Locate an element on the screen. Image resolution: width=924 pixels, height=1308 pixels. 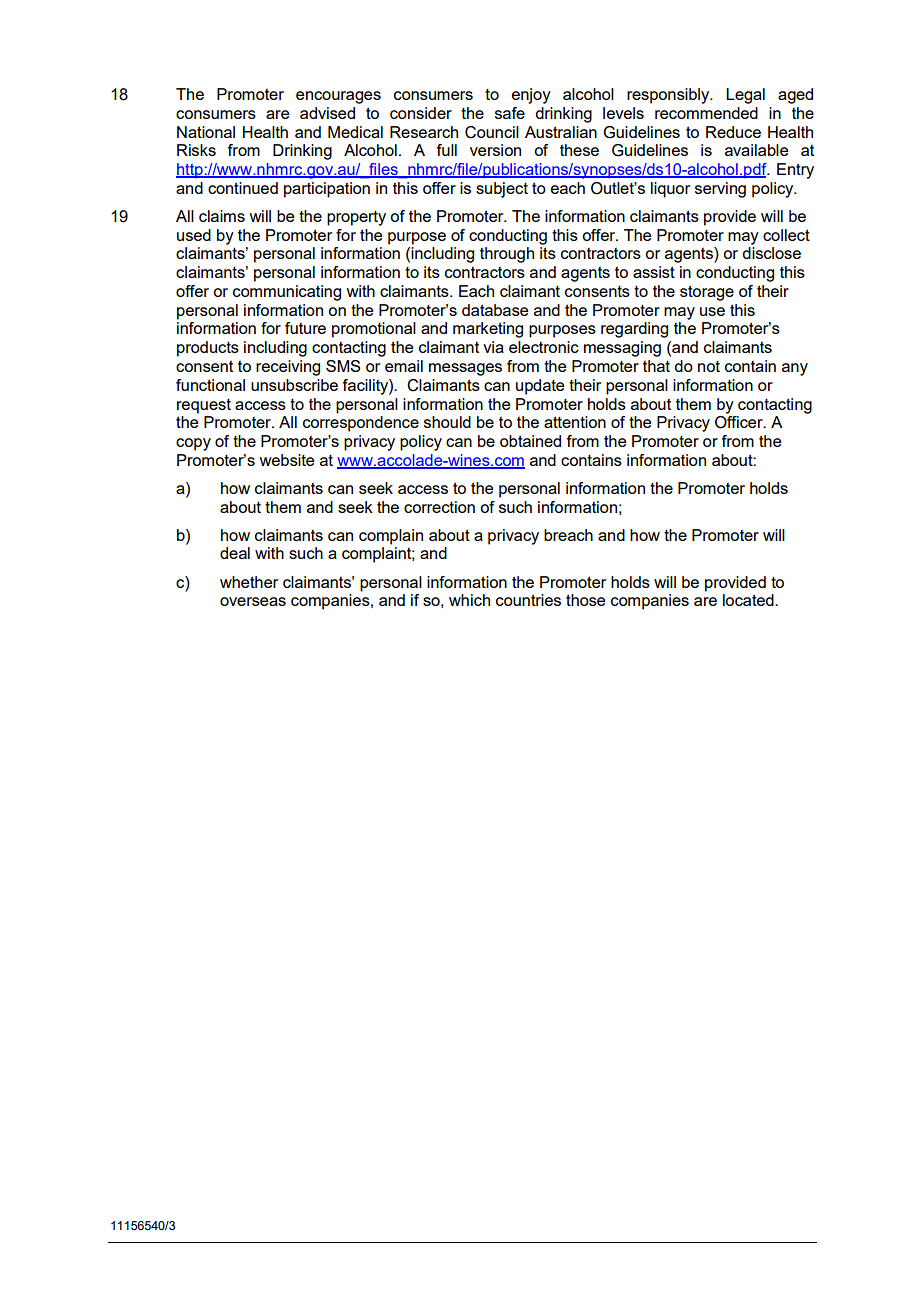
safe is located at coordinates (510, 113).
